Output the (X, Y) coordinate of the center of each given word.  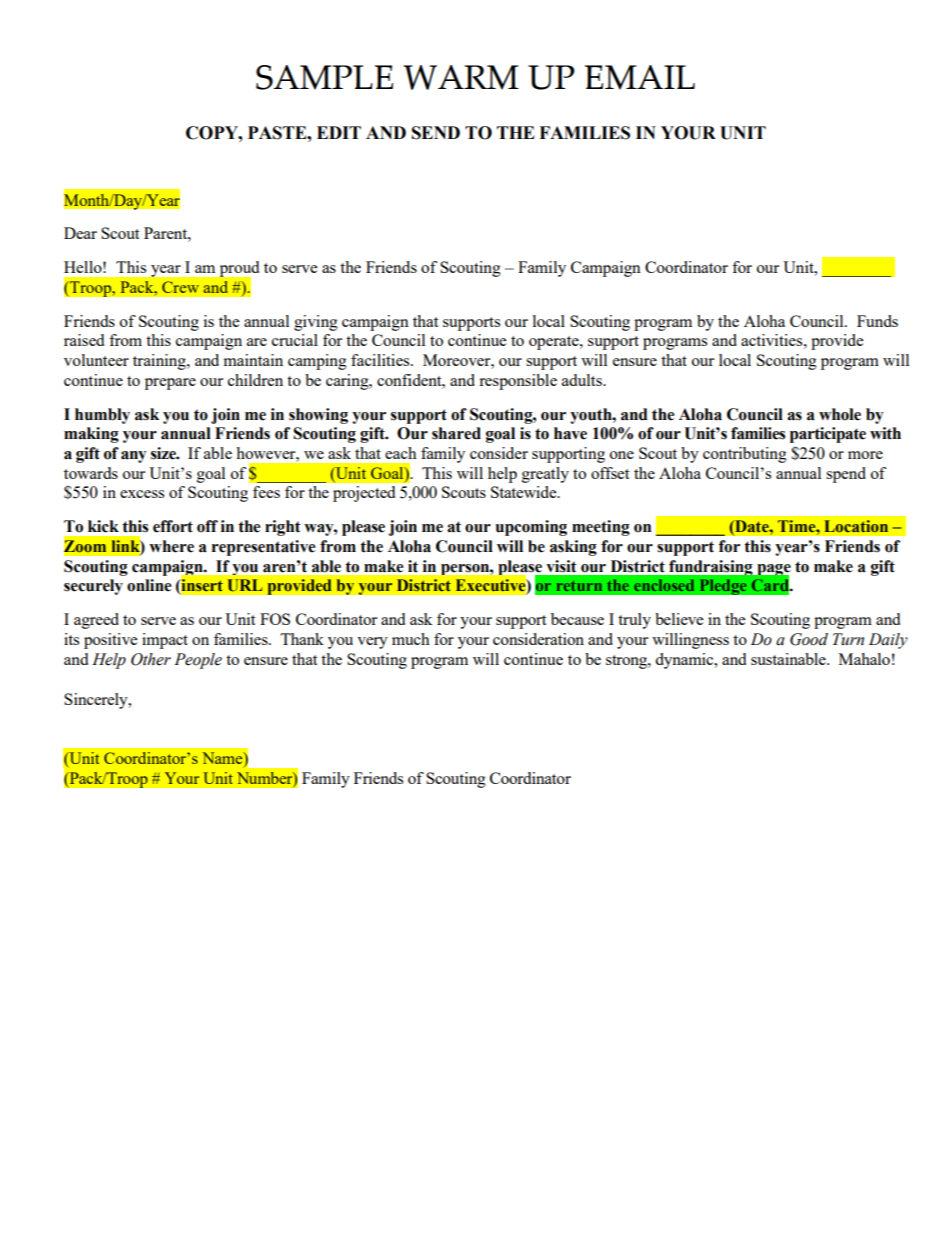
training (160, 362)
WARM (461, 77)
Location (856, 526)
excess (142, 494)
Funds (877, 321)
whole (840, 414)
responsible (518, 382)
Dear (80, 233)
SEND (436, 133)
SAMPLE (324, 77)
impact (165, 641)
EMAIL (640, 77)
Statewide (525, 492)
